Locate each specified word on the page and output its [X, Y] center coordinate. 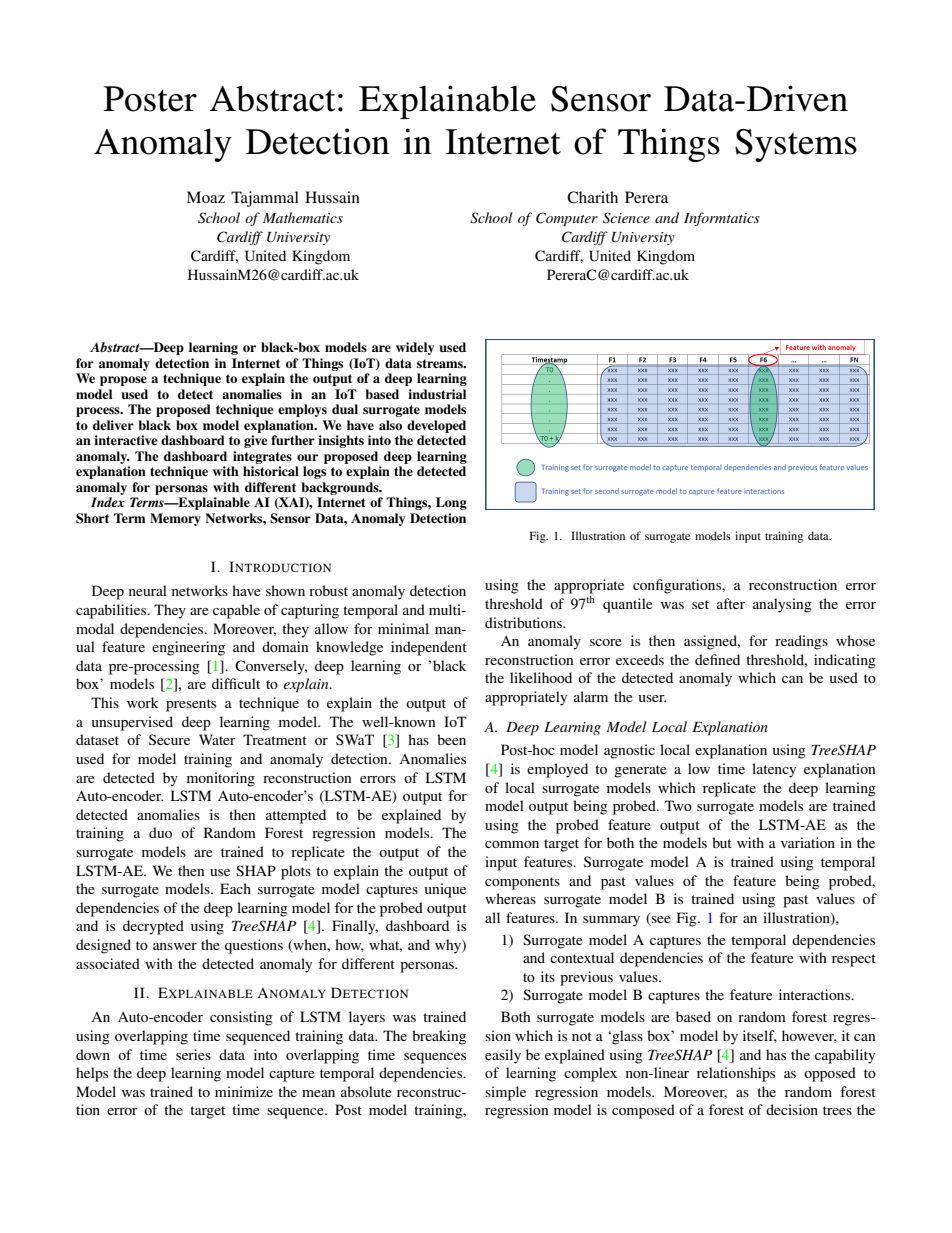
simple [505, 1093]
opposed [830, 1074]
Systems [796, 145]
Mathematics [303, 217]
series [193, 1054]
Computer [567, 219]
